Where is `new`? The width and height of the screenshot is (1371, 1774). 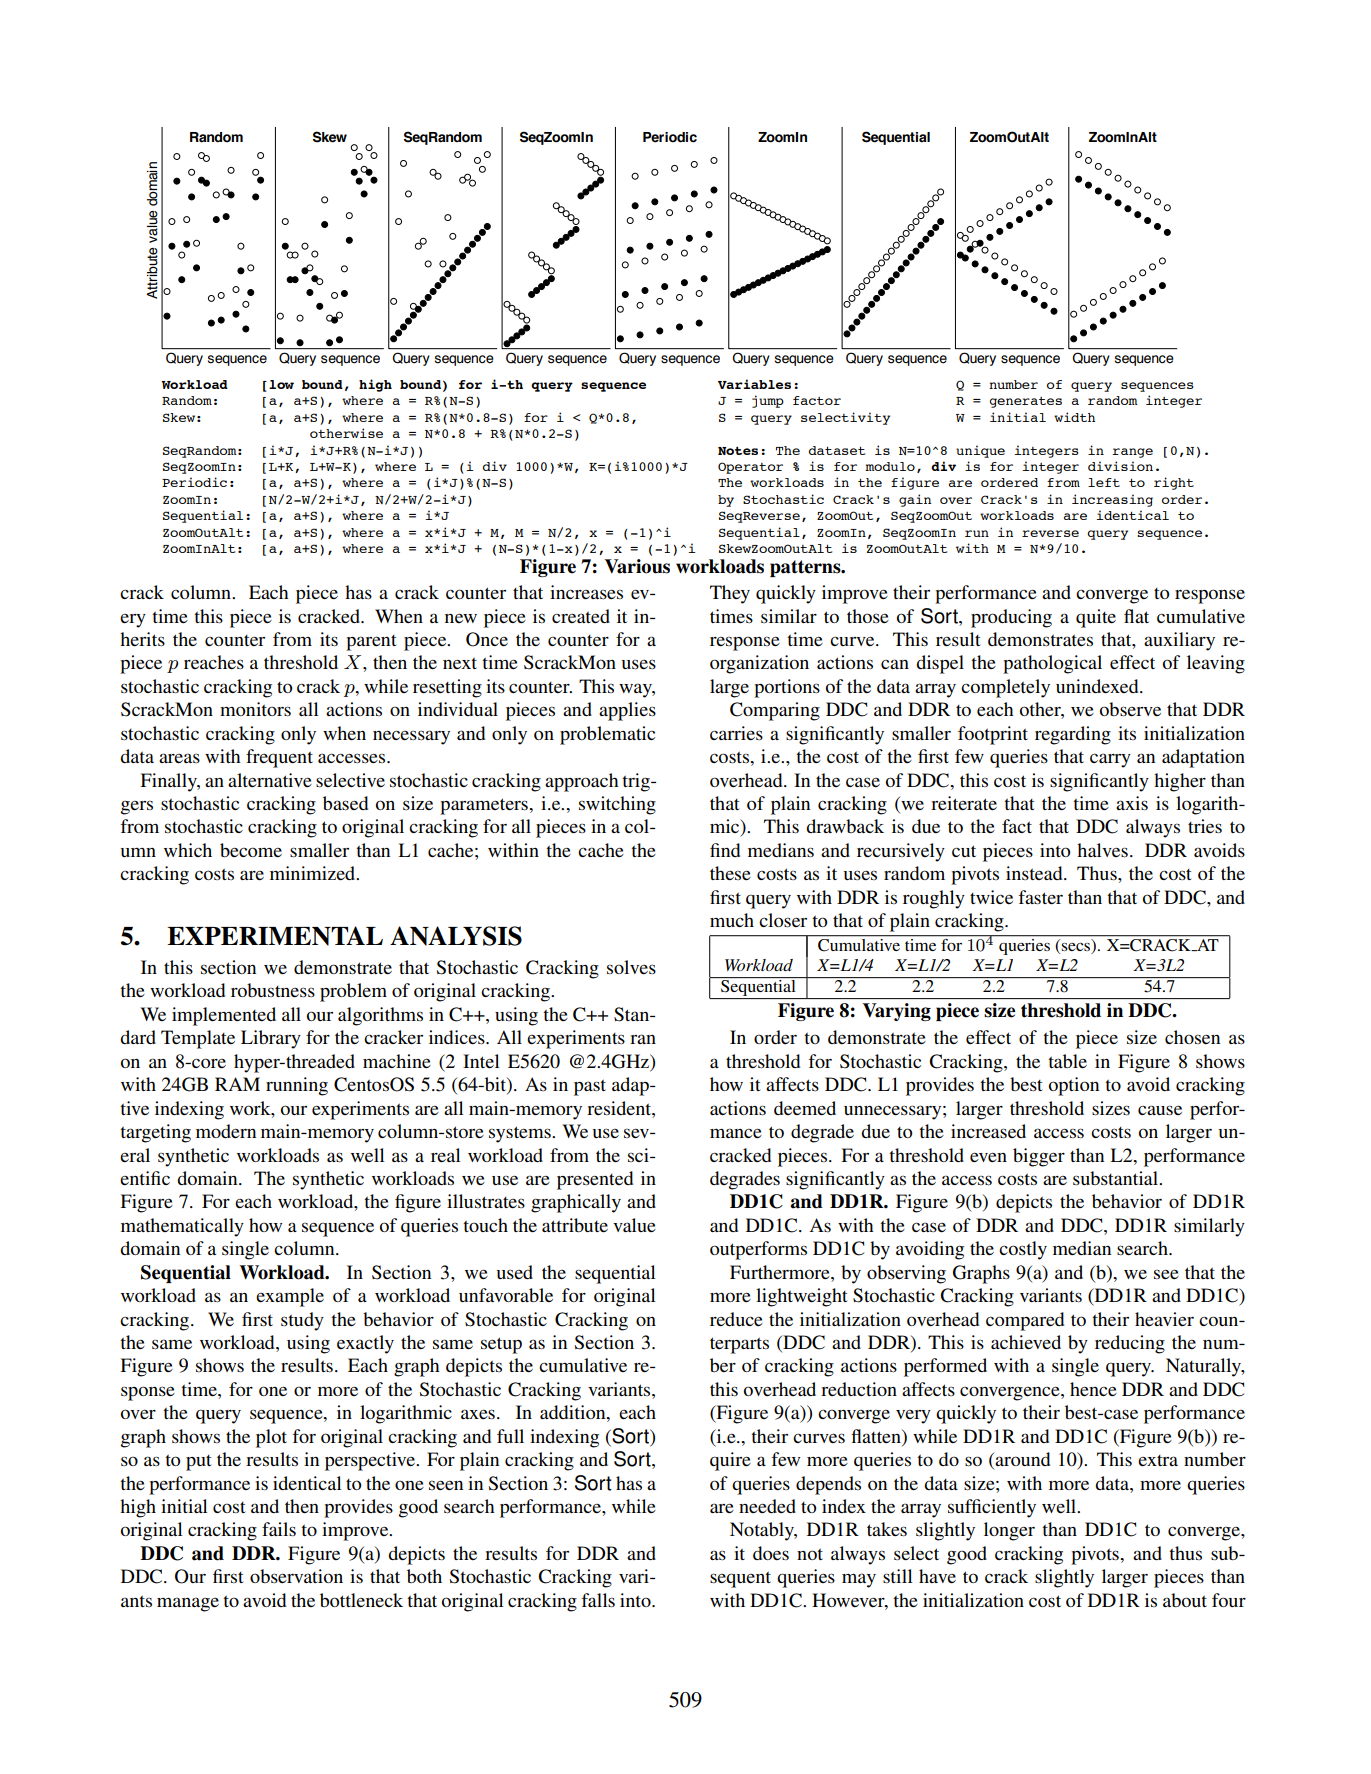 new is located at coordinates (461, 618).
